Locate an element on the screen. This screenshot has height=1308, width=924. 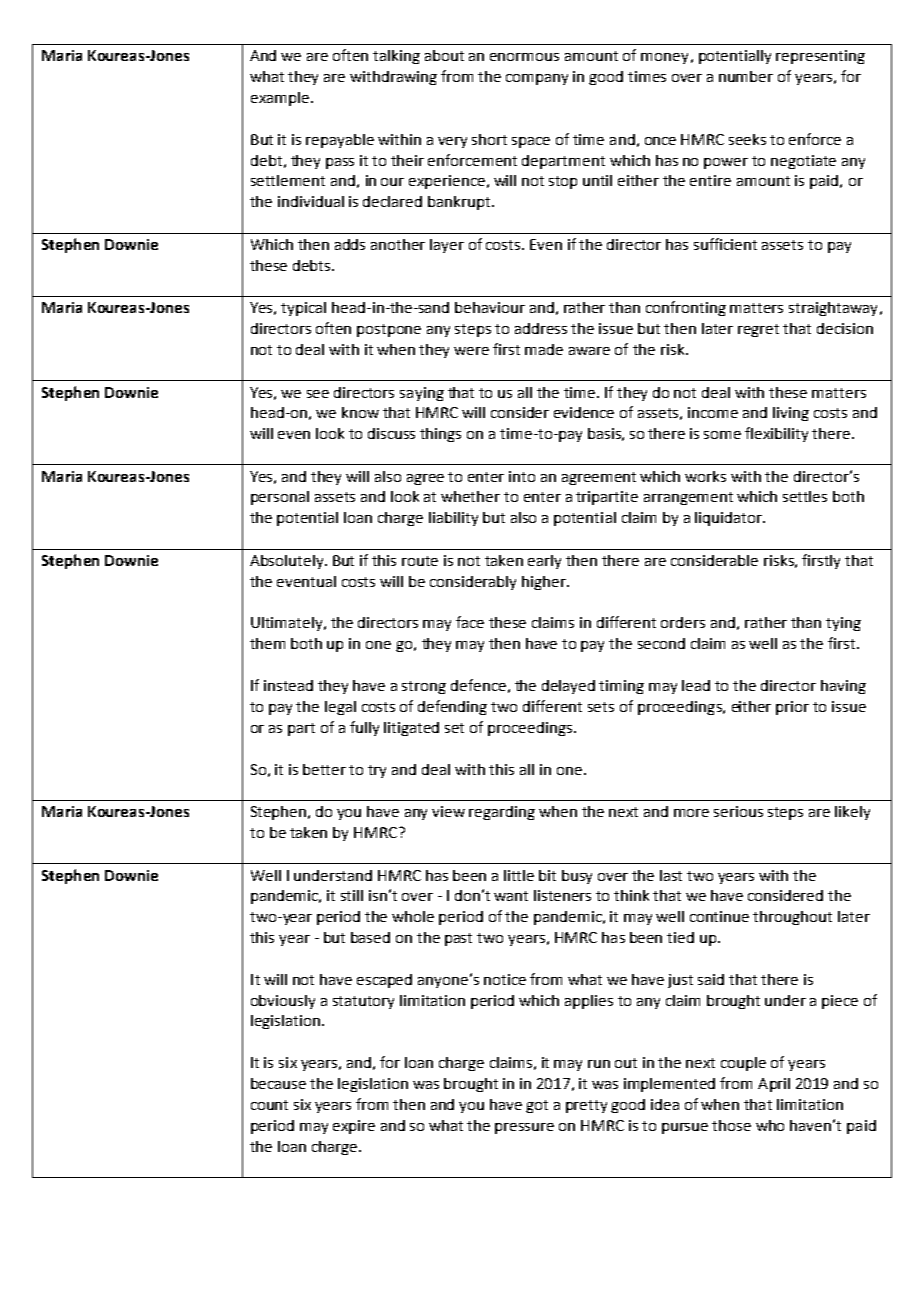
better is located at coordinates (324, 769).
